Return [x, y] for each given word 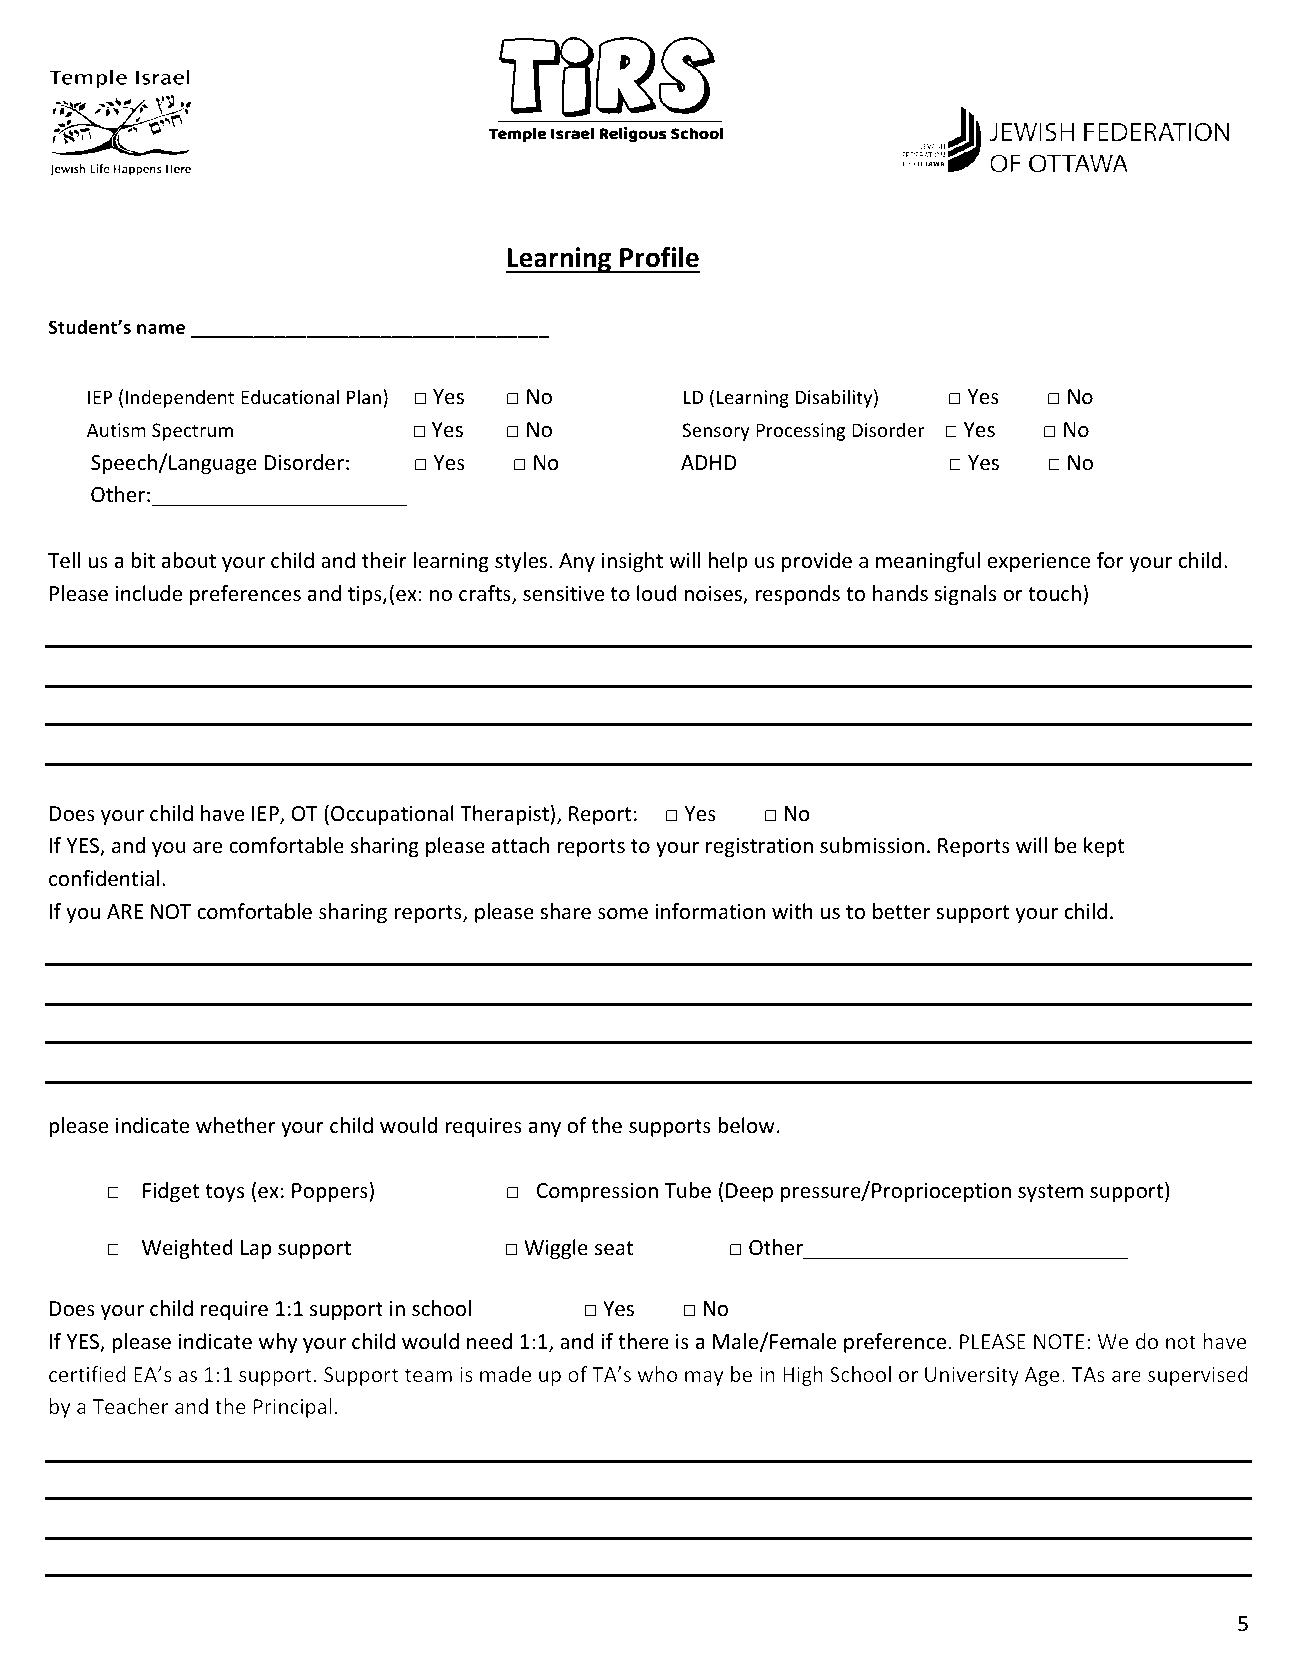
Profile [659, 257]
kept [1104, 847]
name [161, 329]
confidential [104, 878]
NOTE [1059, 1341]
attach [520, 845]
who [657, 1374]
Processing [801, 432]
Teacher [130, 1406]
